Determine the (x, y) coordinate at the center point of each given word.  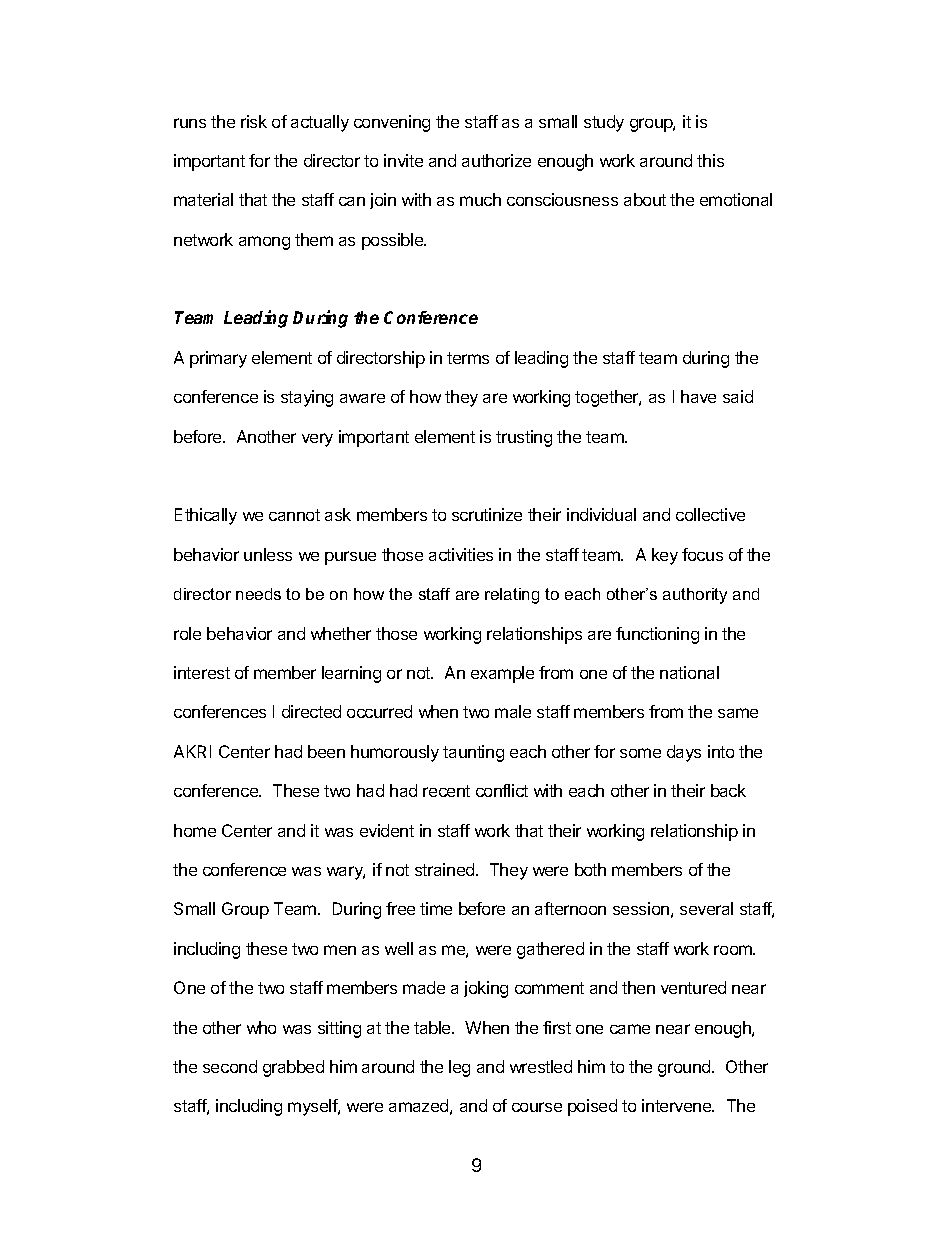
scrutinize (487, 514)
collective (710, 514)
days (684, 753)
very (317, 440)
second (230, 1066)
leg (459, 1068)
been (326, 751)
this (710, 160)
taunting (473, 753)
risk (254, 121)
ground (685, 1068)
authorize (496, 160)
